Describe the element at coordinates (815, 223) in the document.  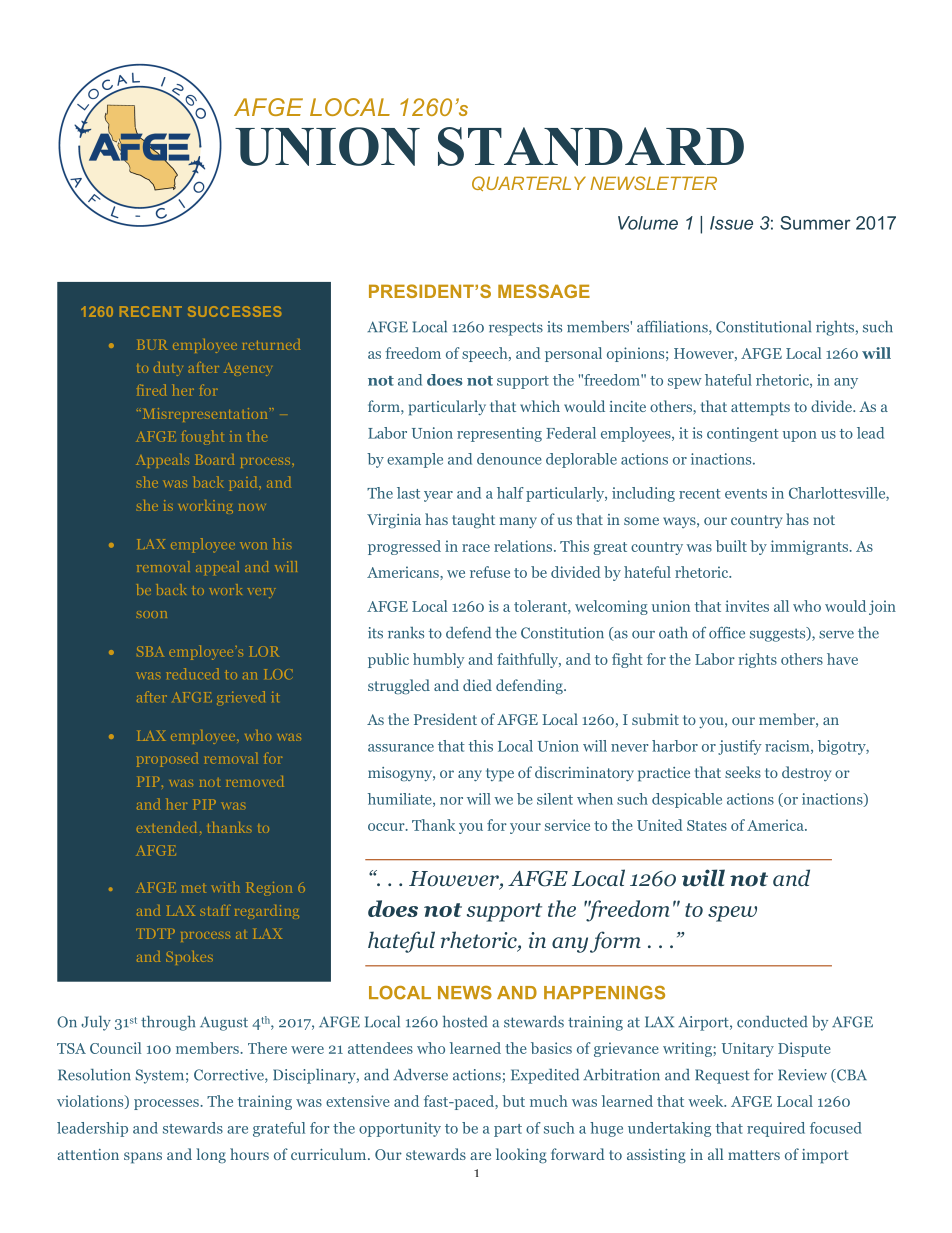
I see `Summer` at that location.
